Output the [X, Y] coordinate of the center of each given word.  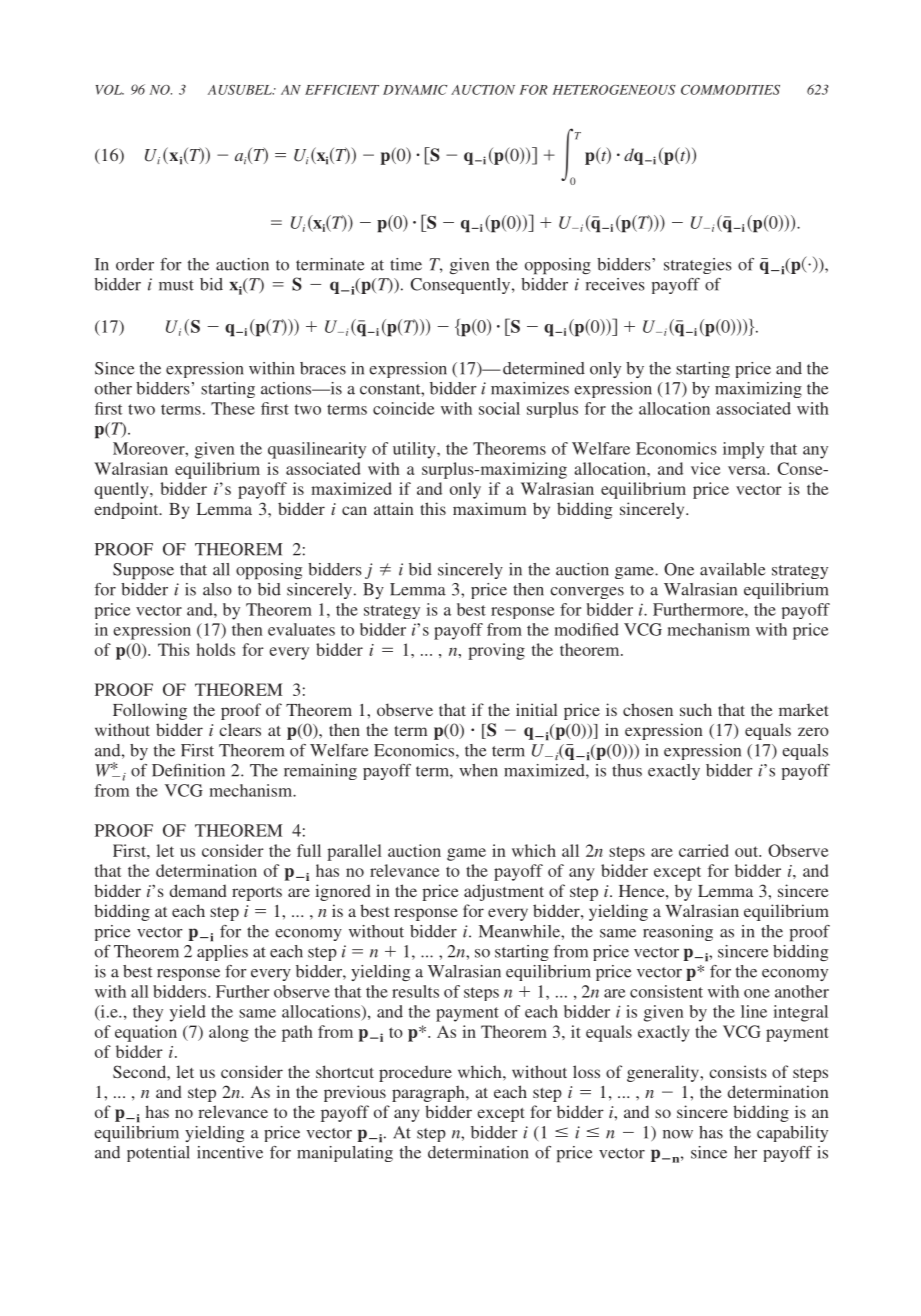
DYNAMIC [415, 90]
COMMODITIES [730, 90]
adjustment [504, 892]
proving [496, 651]
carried [704, 850]
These [233, 408]
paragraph [429, 1093]
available [733, 569]
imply [743, 450]
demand [198, 890]
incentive [230, 1152]
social [499, 408]
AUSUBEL [241, 90]
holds [216, 649]
